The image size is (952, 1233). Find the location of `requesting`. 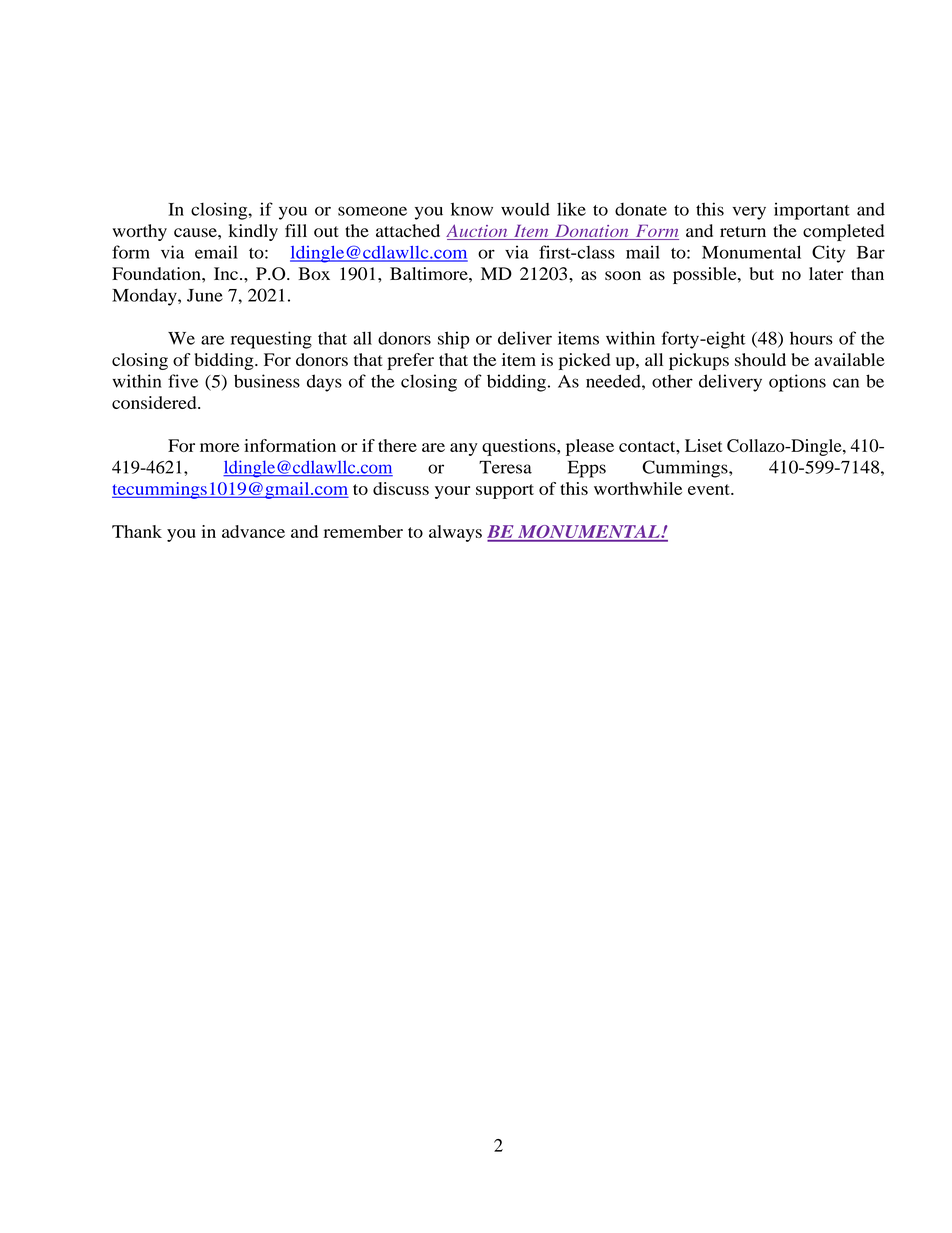

requesting is located at coordinates (271, 340).
